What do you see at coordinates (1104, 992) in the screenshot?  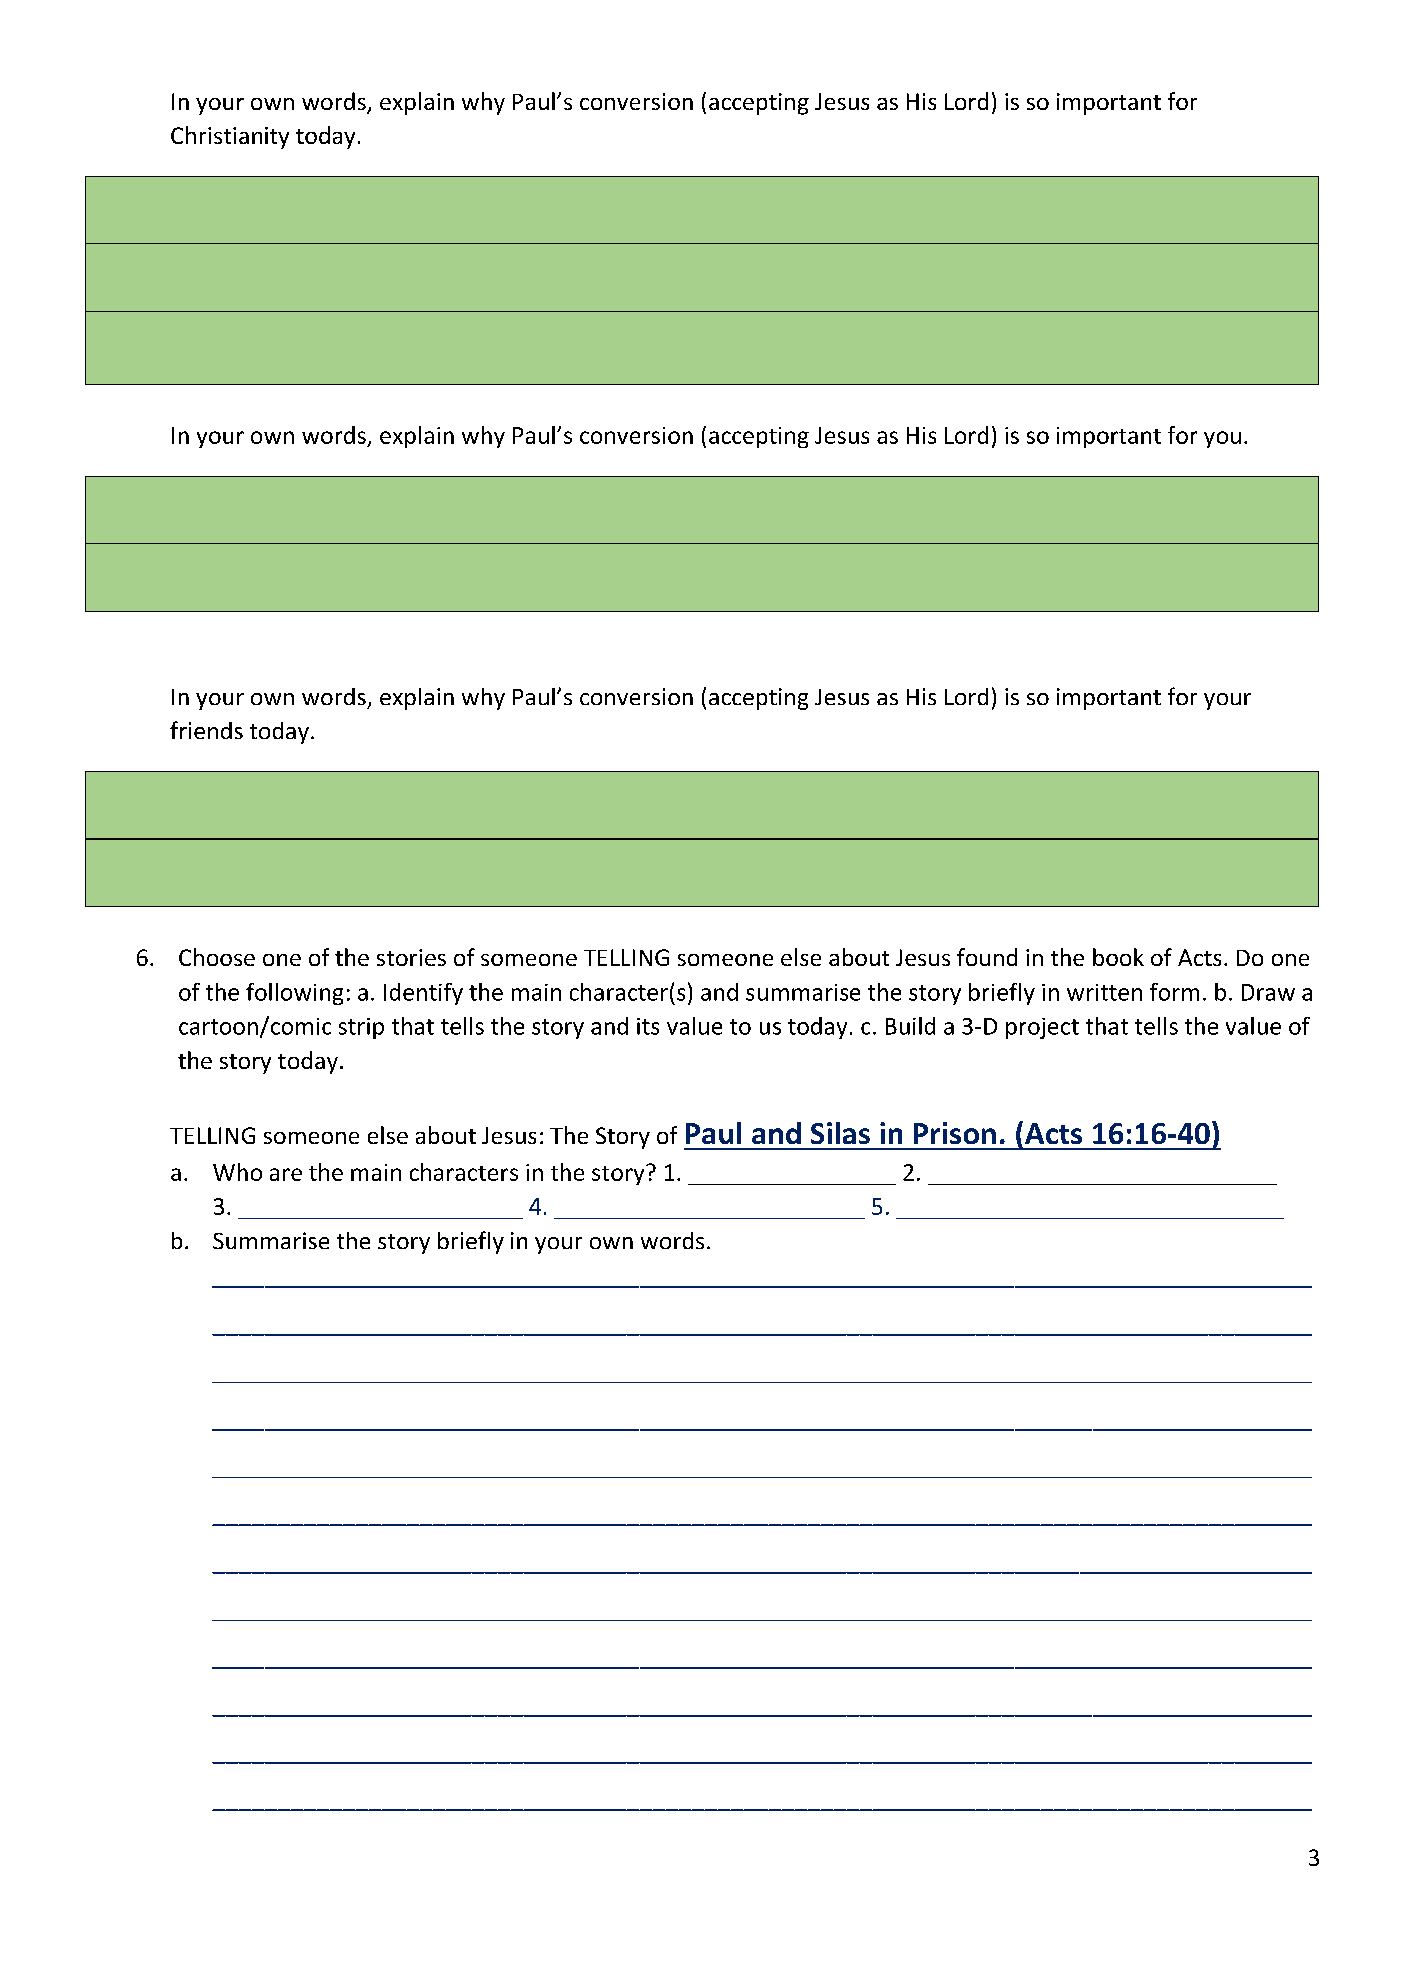 I see `written` at bounding box center [1104, 992].
